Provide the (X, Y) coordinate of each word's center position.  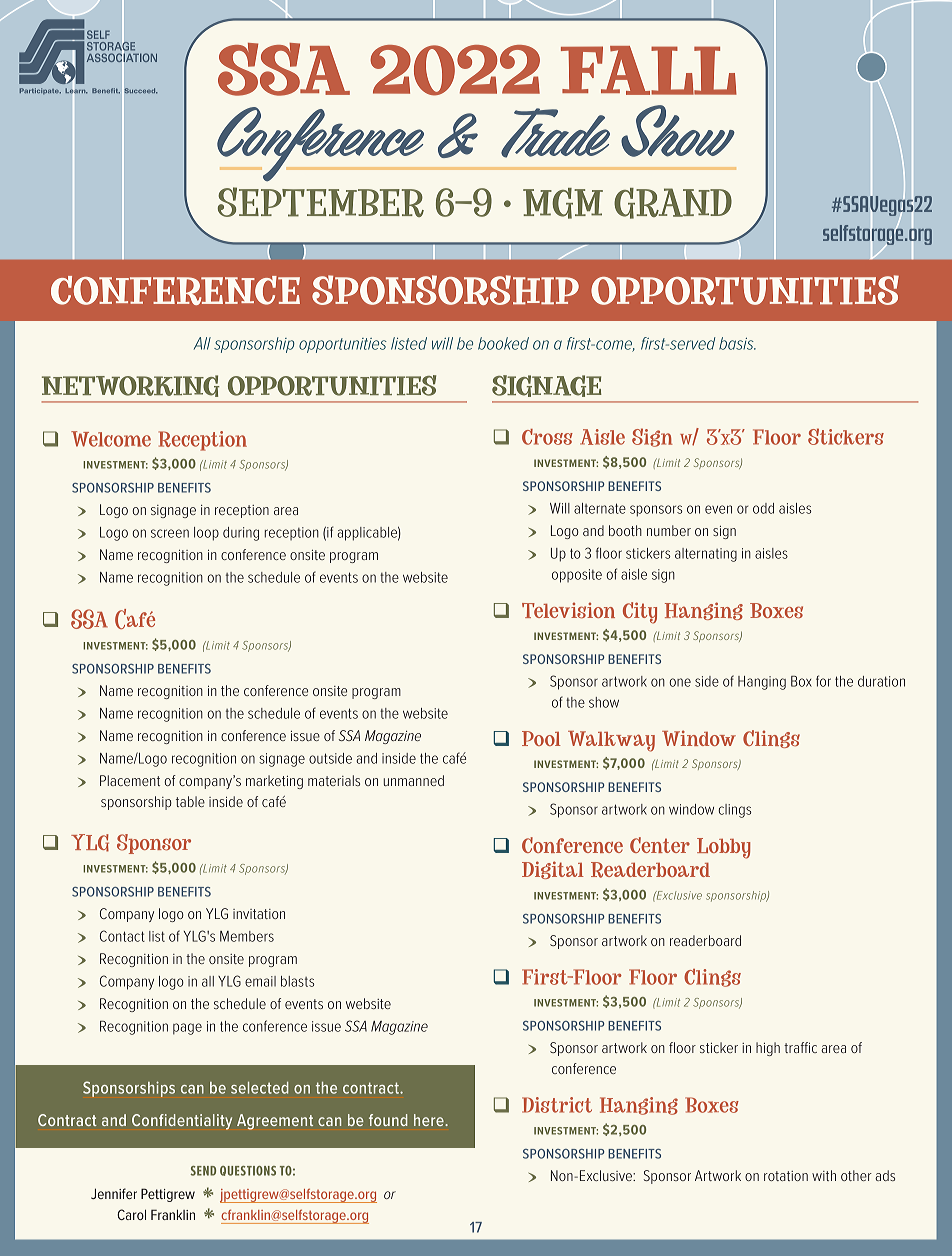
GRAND (673, 203)
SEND (203, 1171)
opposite (577, 576)
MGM (563, 203)
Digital (553, 870)
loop (206, 534)
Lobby (723, 848)
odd (763, 508)
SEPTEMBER (321, 202)
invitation (259, 914)
